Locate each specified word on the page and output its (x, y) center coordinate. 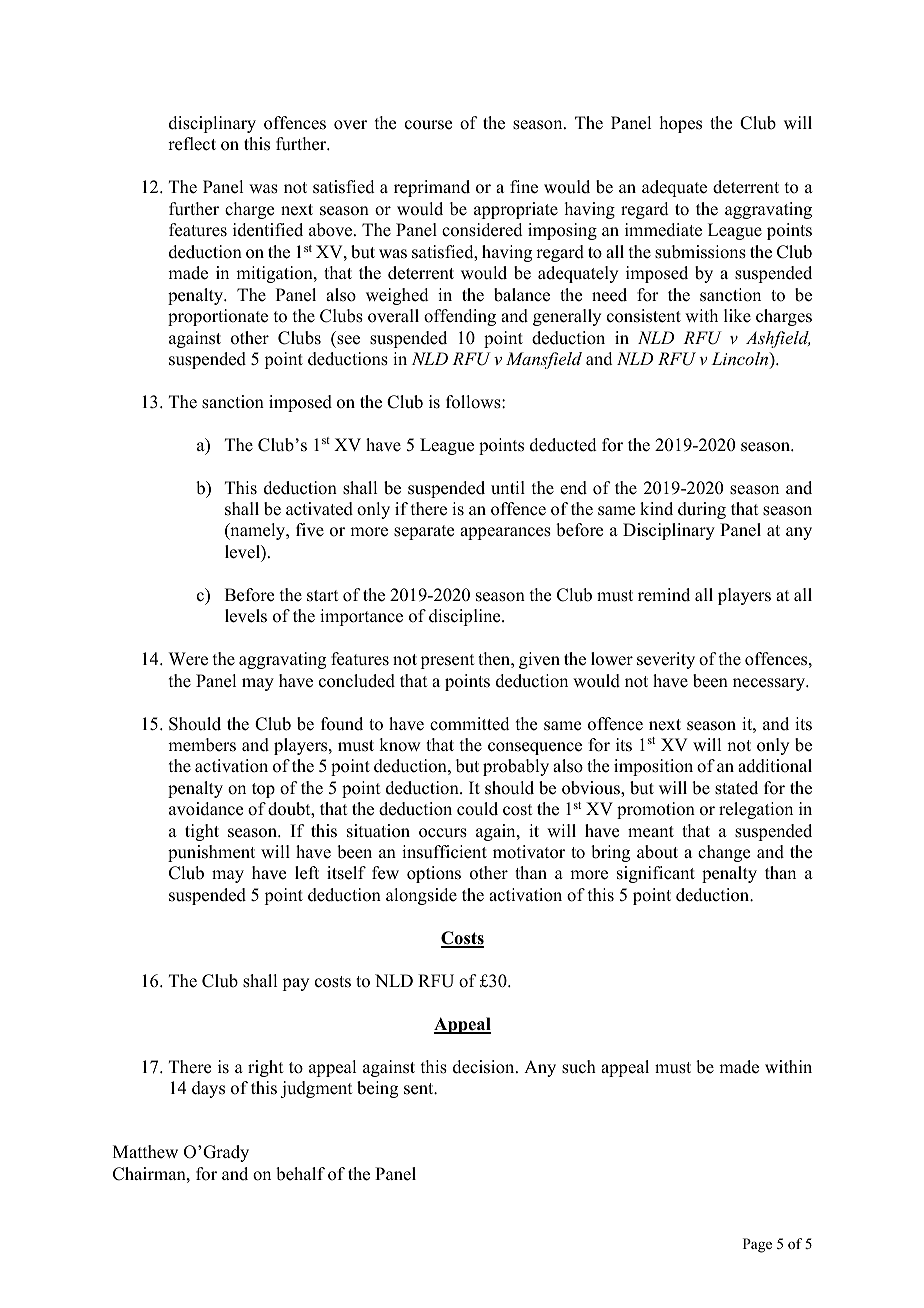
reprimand (432, 188)
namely (258, 531)
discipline (466, 617)
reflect (192, 144)
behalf (300, 1174)
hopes (681, 124)
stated (736, 788)
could (477, 809)
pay (295, 984)
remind (664, 595)
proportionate (218, 317)
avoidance (206, 809)
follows (474, 402)
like (737, 316)
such (579, 1067)
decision (485, 1067)
